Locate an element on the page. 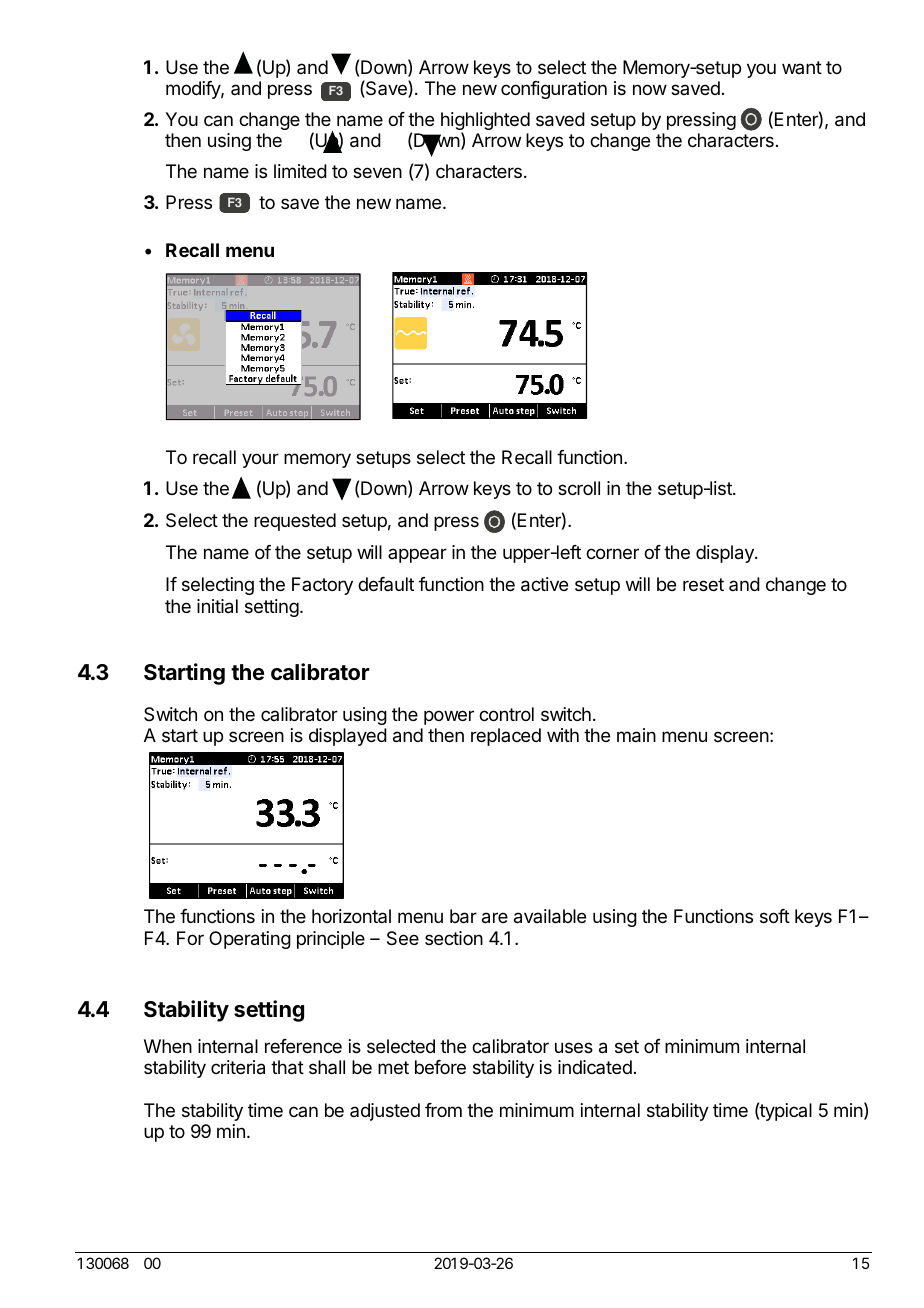 This document has height=1308, width=924. scroll is located at coordinates (579, 488).
